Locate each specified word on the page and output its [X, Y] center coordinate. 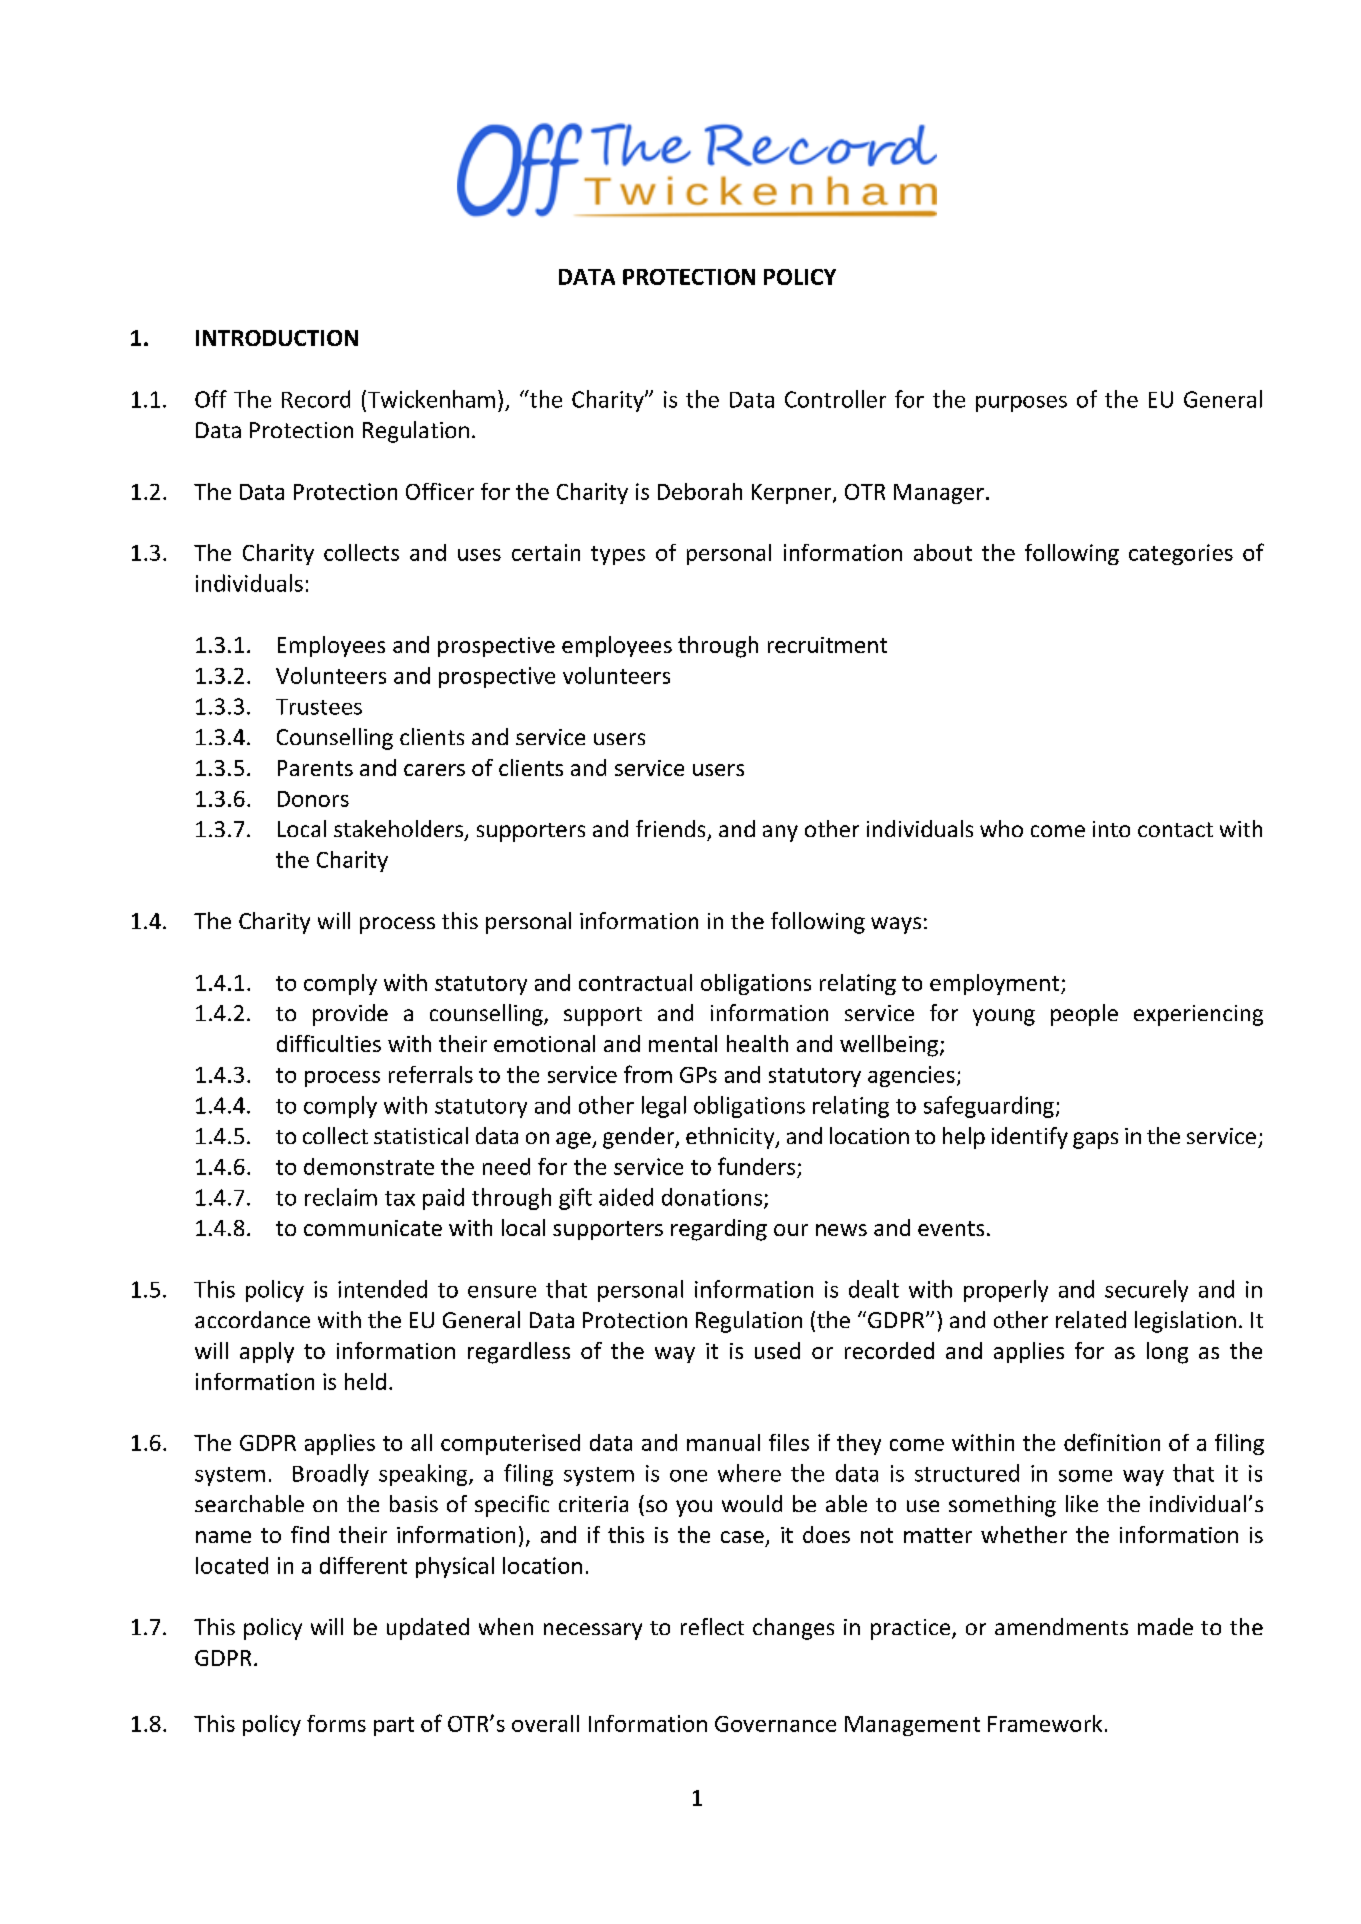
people [1084, 1015]
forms [336, 1723]
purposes [1021, 404]
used [777, 1350]
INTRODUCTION [277, 338]
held [365, 1381]
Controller [835, 399]
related [1091, 1319]
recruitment [827, 645]
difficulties [329, 1043]
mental [683, 1043]
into [1111, 829]
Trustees [319, 707]
